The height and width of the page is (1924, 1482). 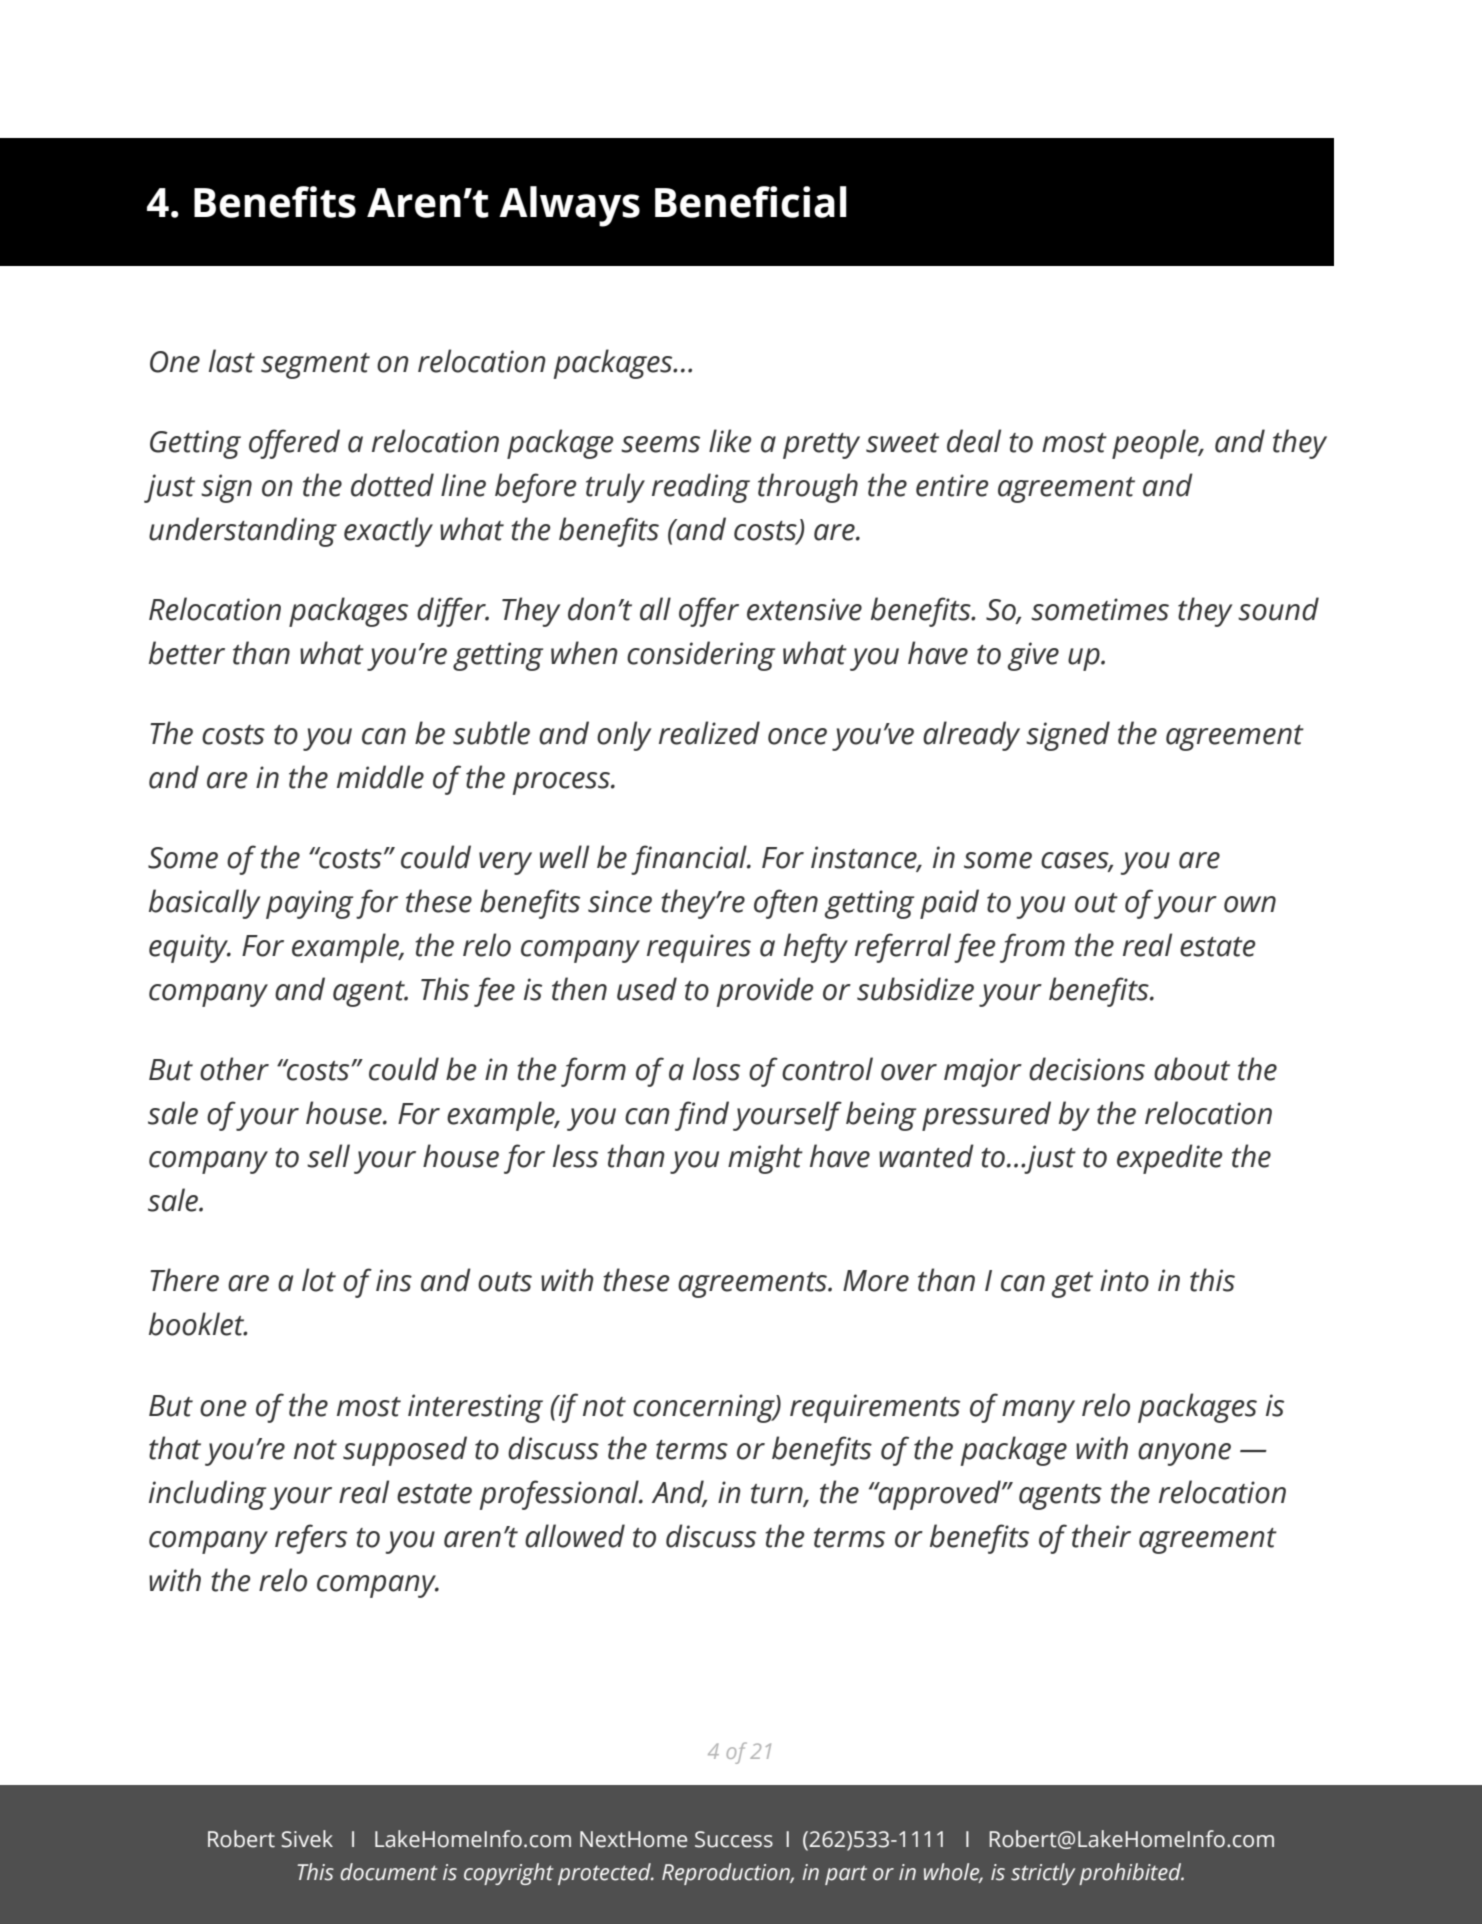 What do you see at coordinates (974, 441) in the page?
I see `deal` at bounding box center [974, 441].
